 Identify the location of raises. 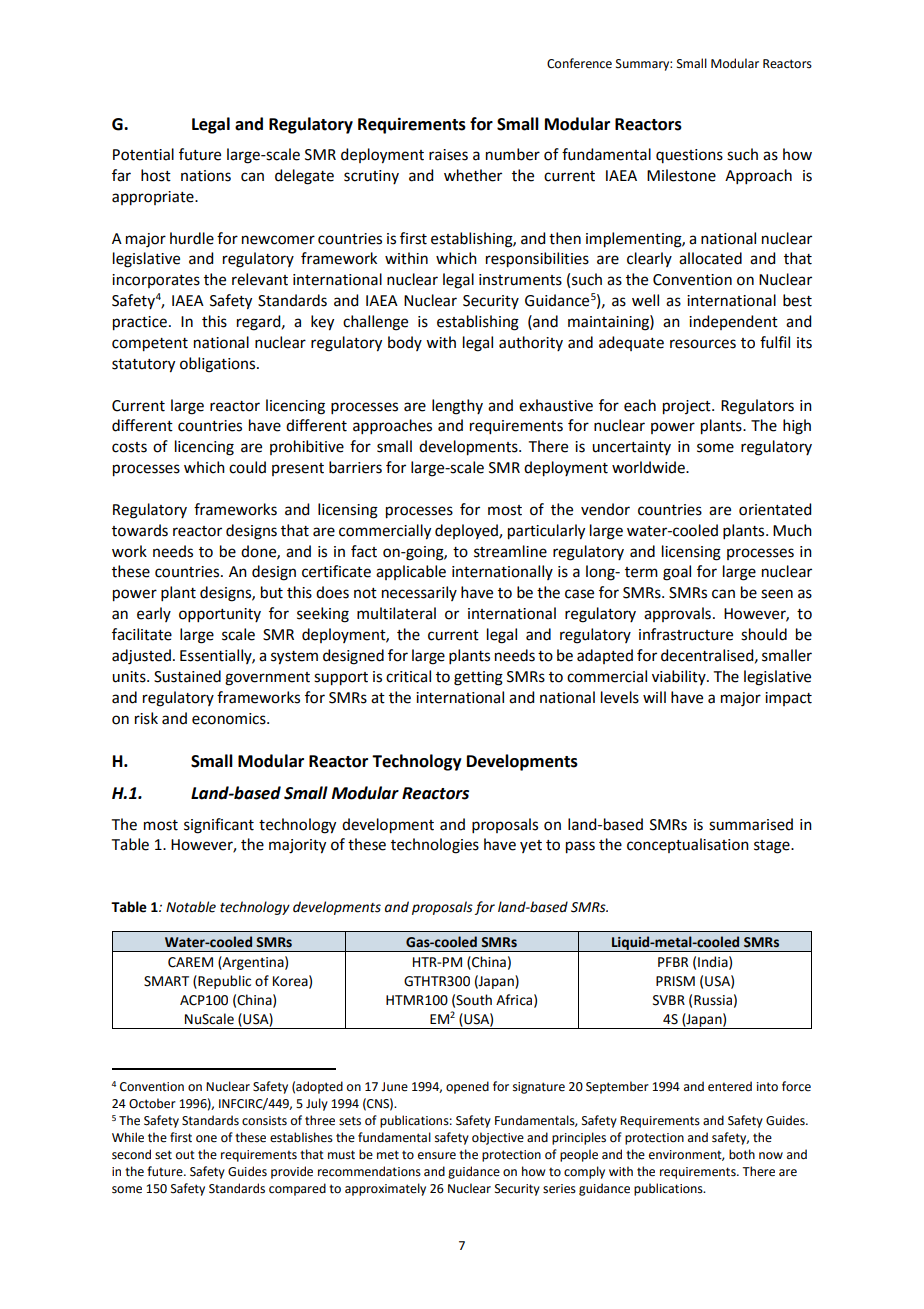
(448, 155).
